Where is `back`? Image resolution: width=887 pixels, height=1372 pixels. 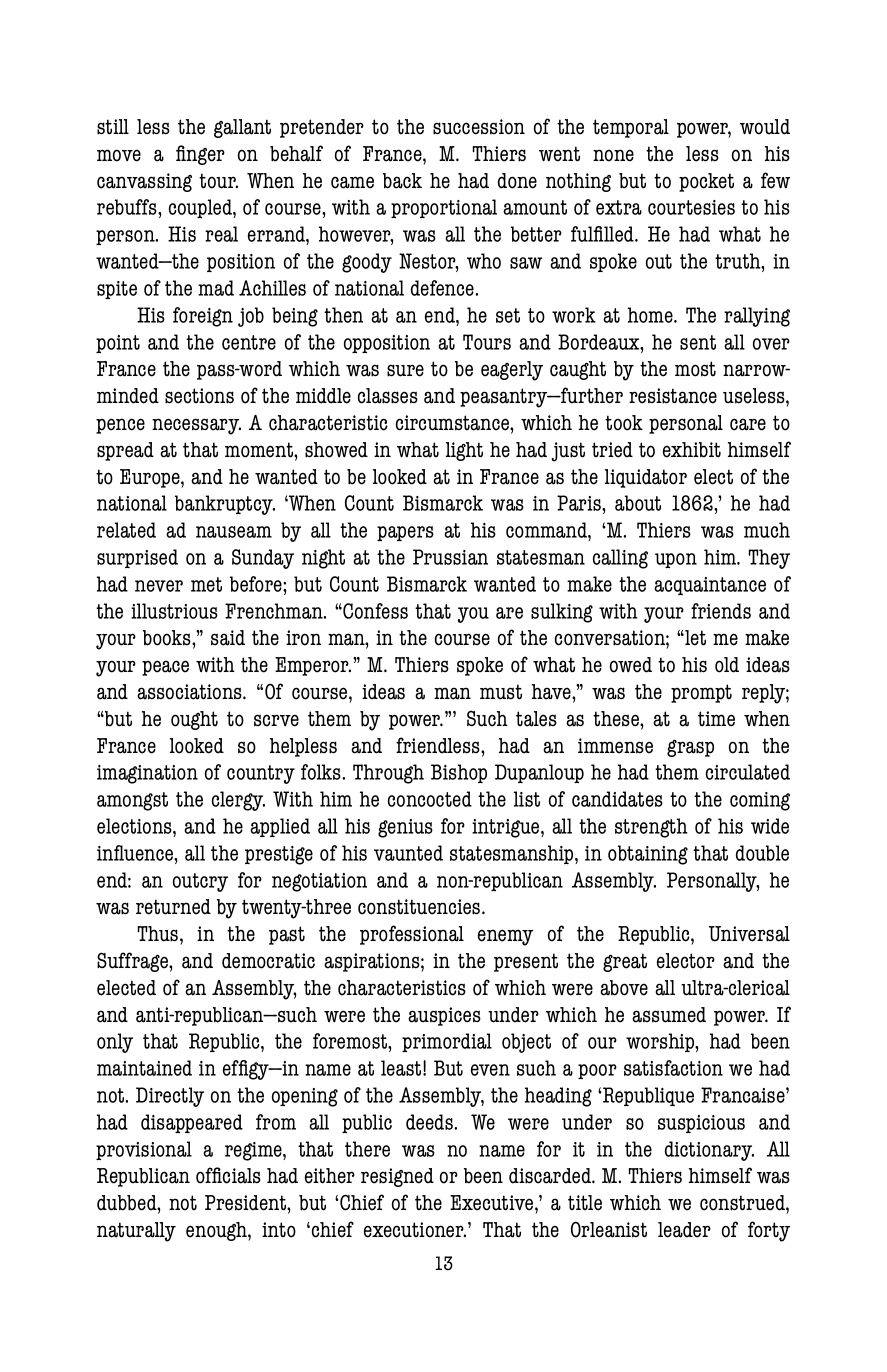 back is located at coordinates (402, 181).
